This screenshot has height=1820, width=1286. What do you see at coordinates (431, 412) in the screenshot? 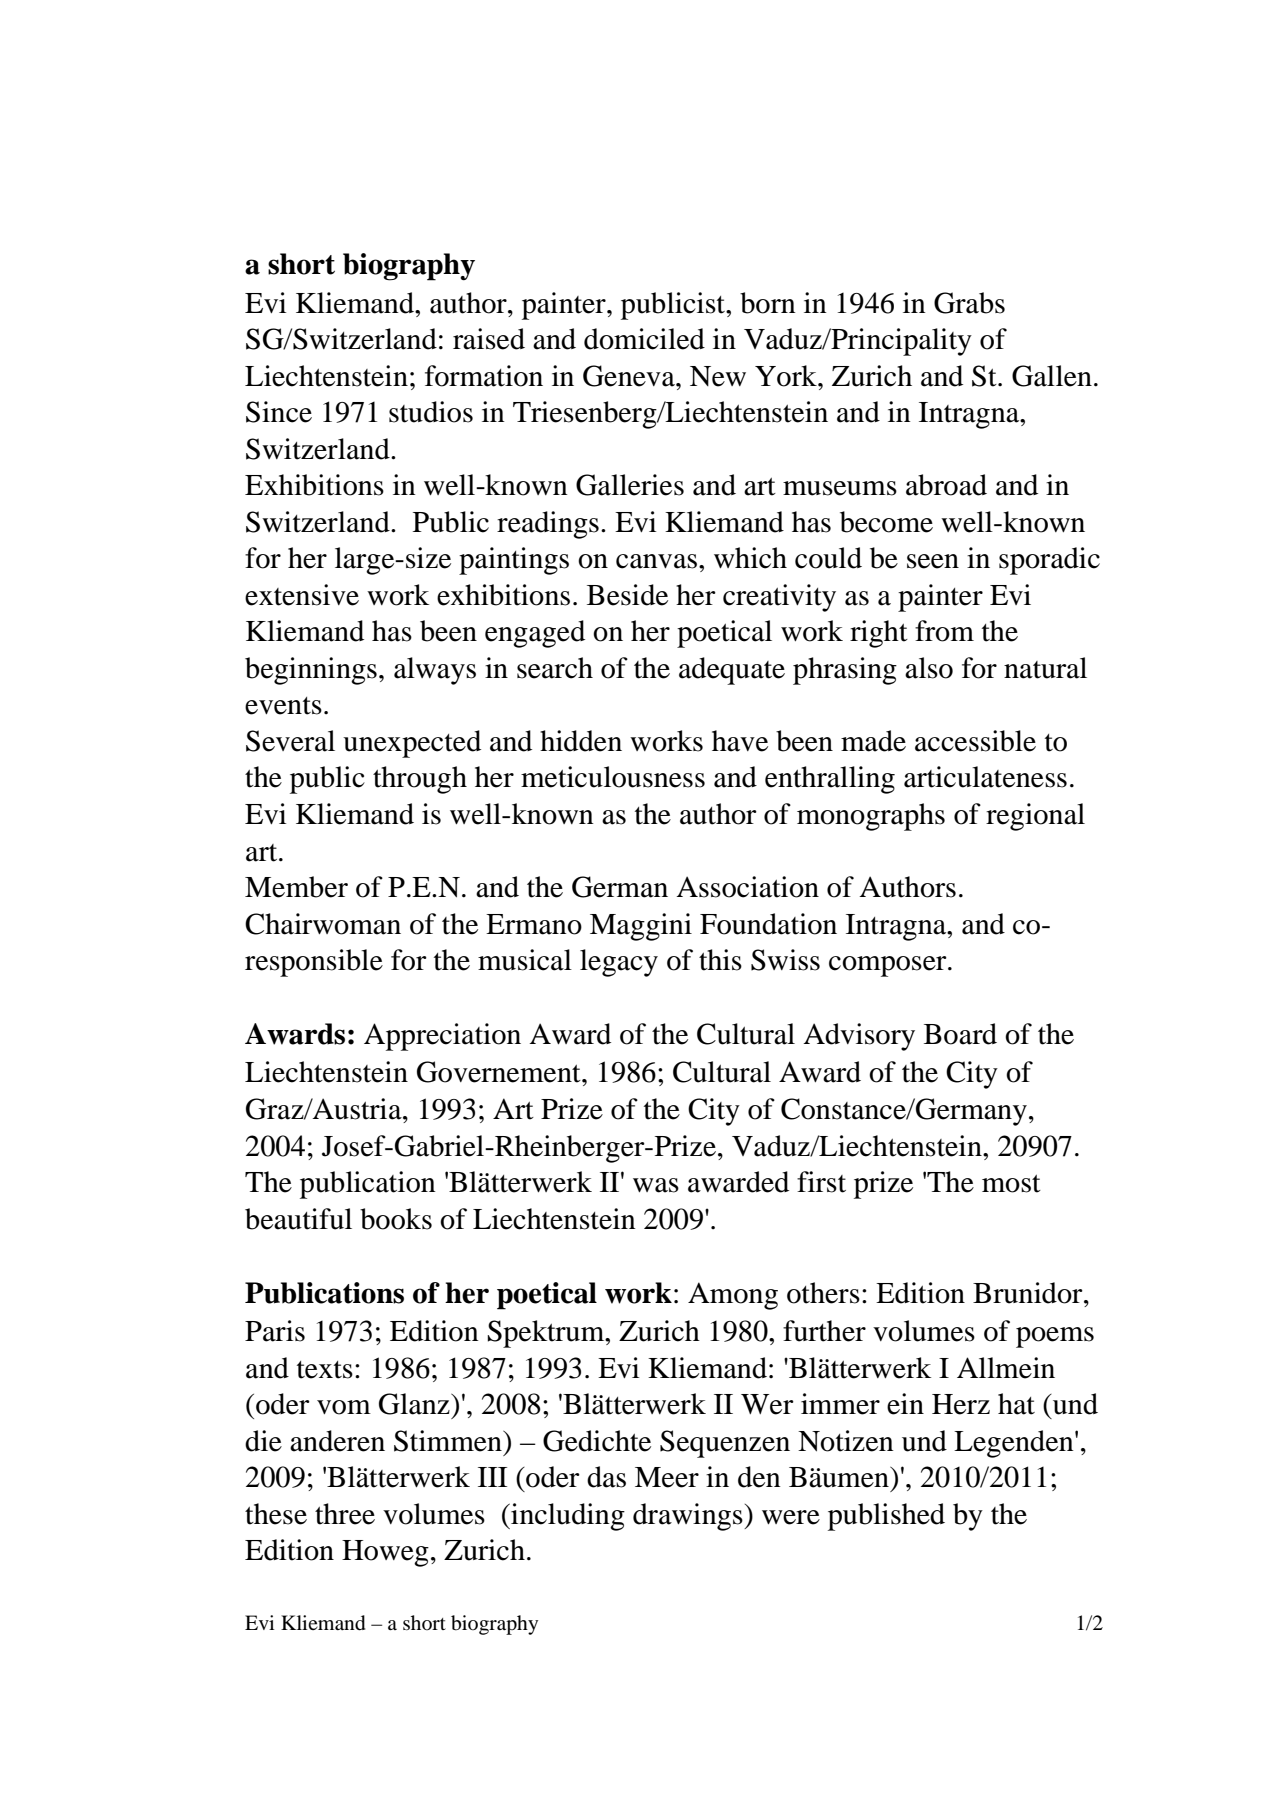
I see `studios` at bounding box center [431, 412].
